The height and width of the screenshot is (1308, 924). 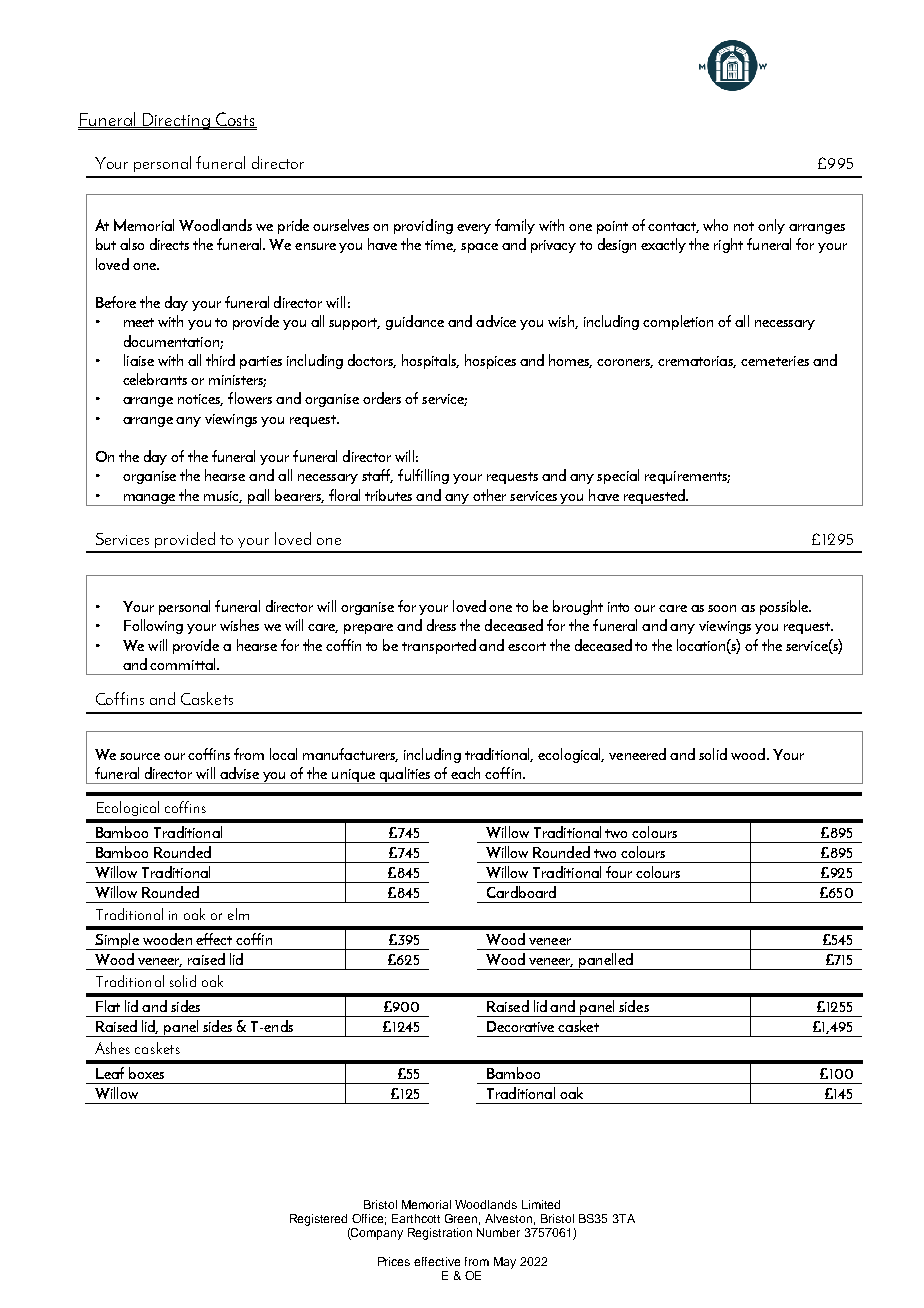 What do you see at coordinates (318, 1220) in the screenshot?
I see `Registered` at bounding box center [318, 1220].
